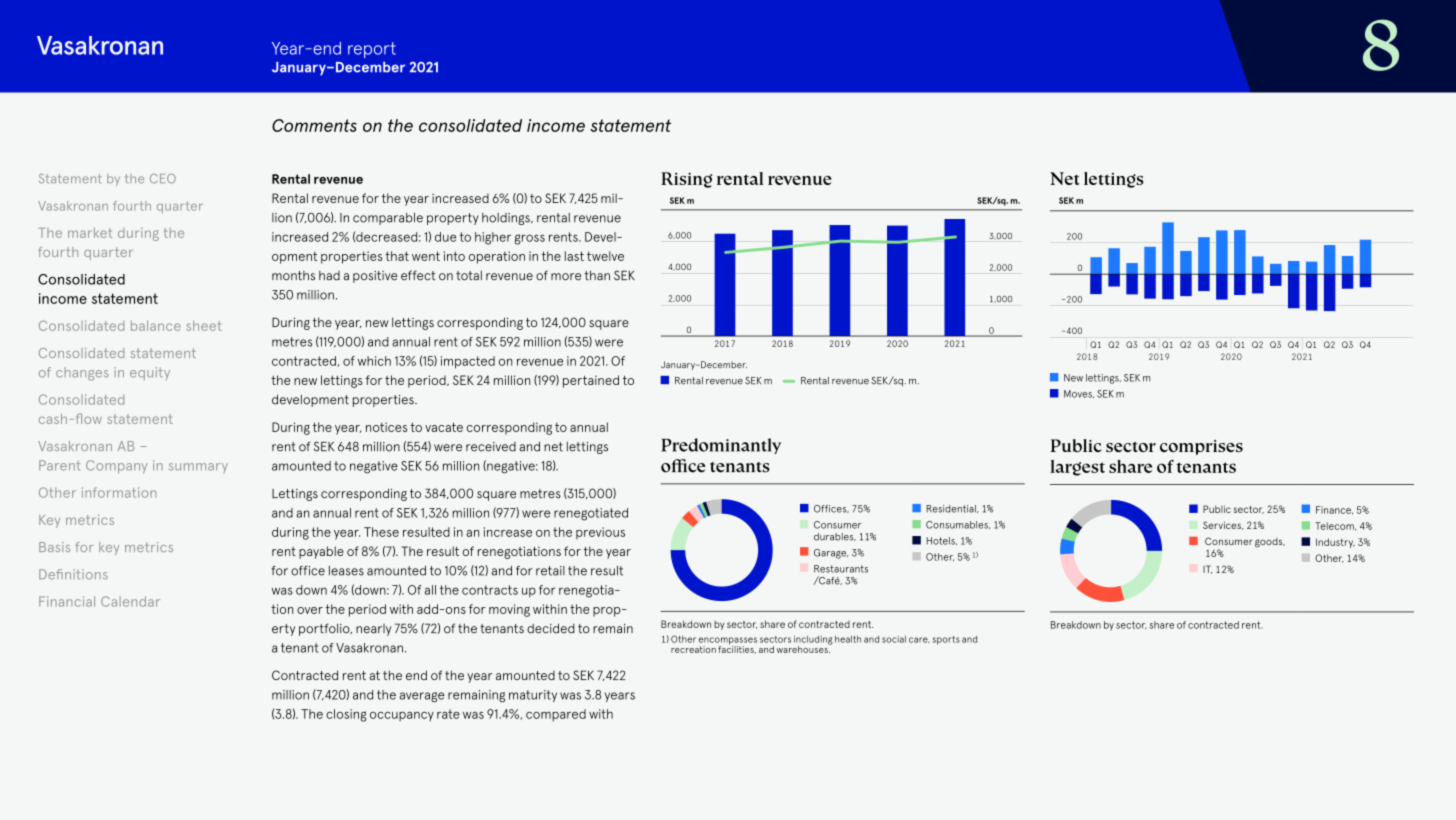  Describe the element at coordinates (556, 715) in the image. I see `compared` at that location.
